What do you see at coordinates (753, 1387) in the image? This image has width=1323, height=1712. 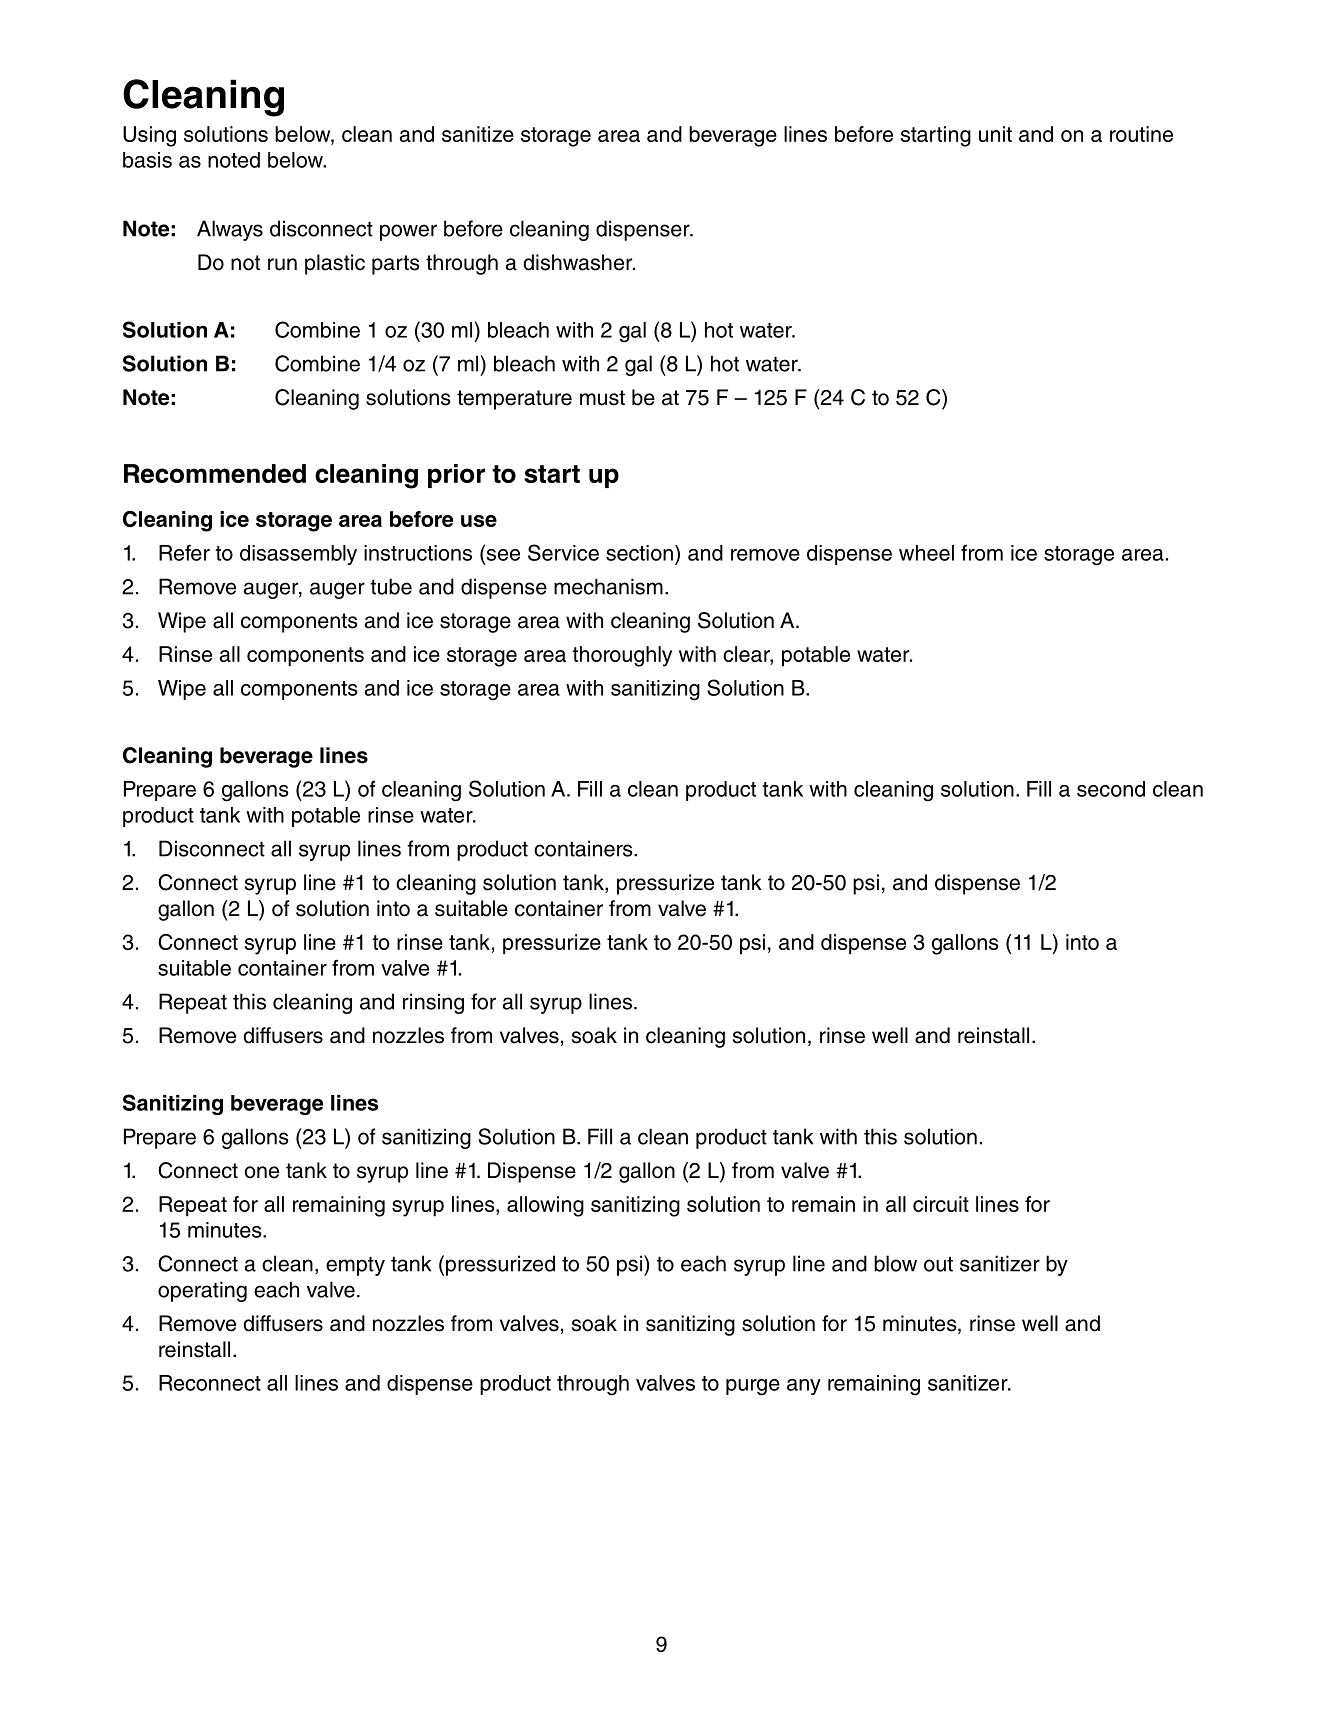 I see `purge` at bounding box center [753, 1387].
